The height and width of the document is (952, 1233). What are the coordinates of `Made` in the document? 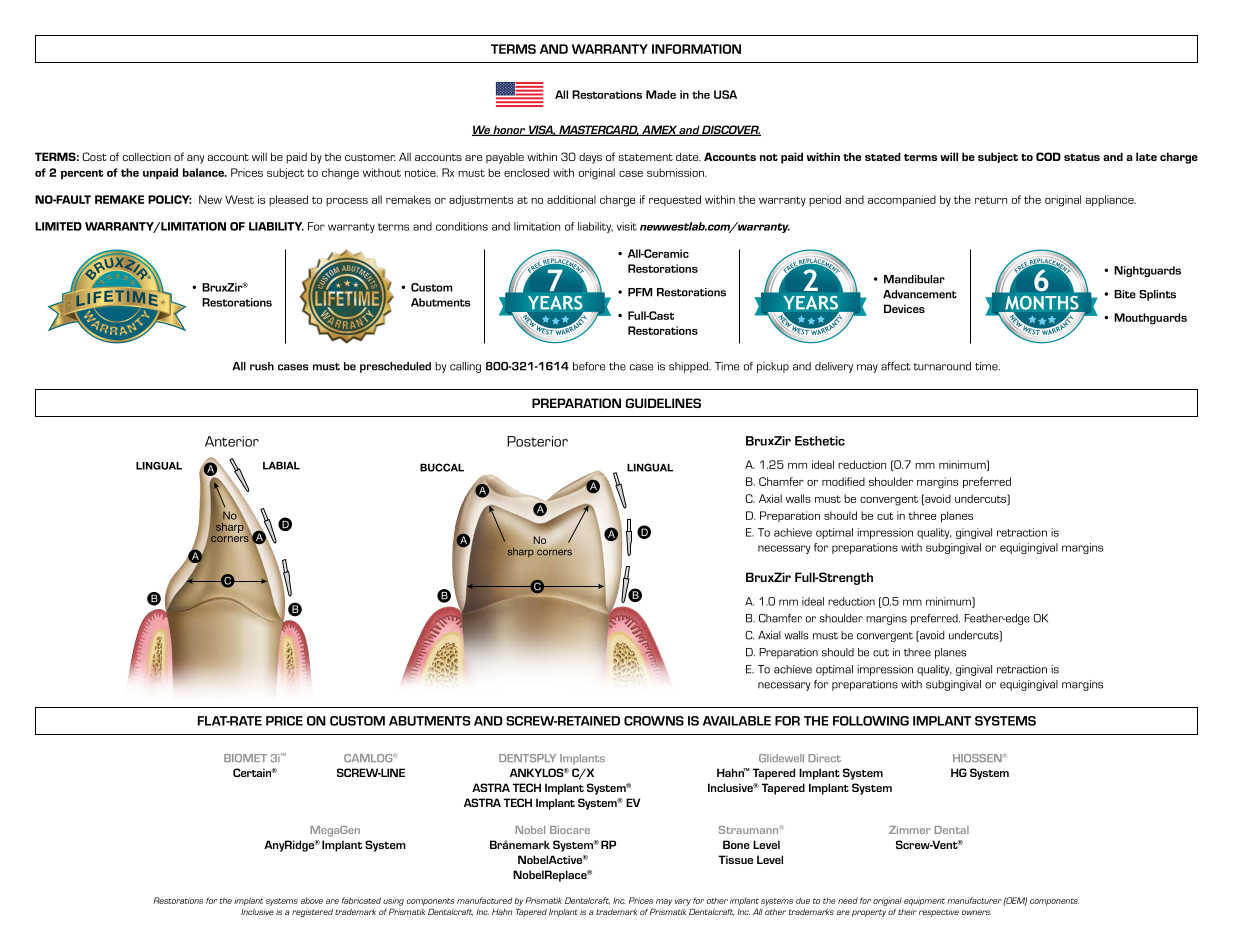 It's located at (661, 94).
